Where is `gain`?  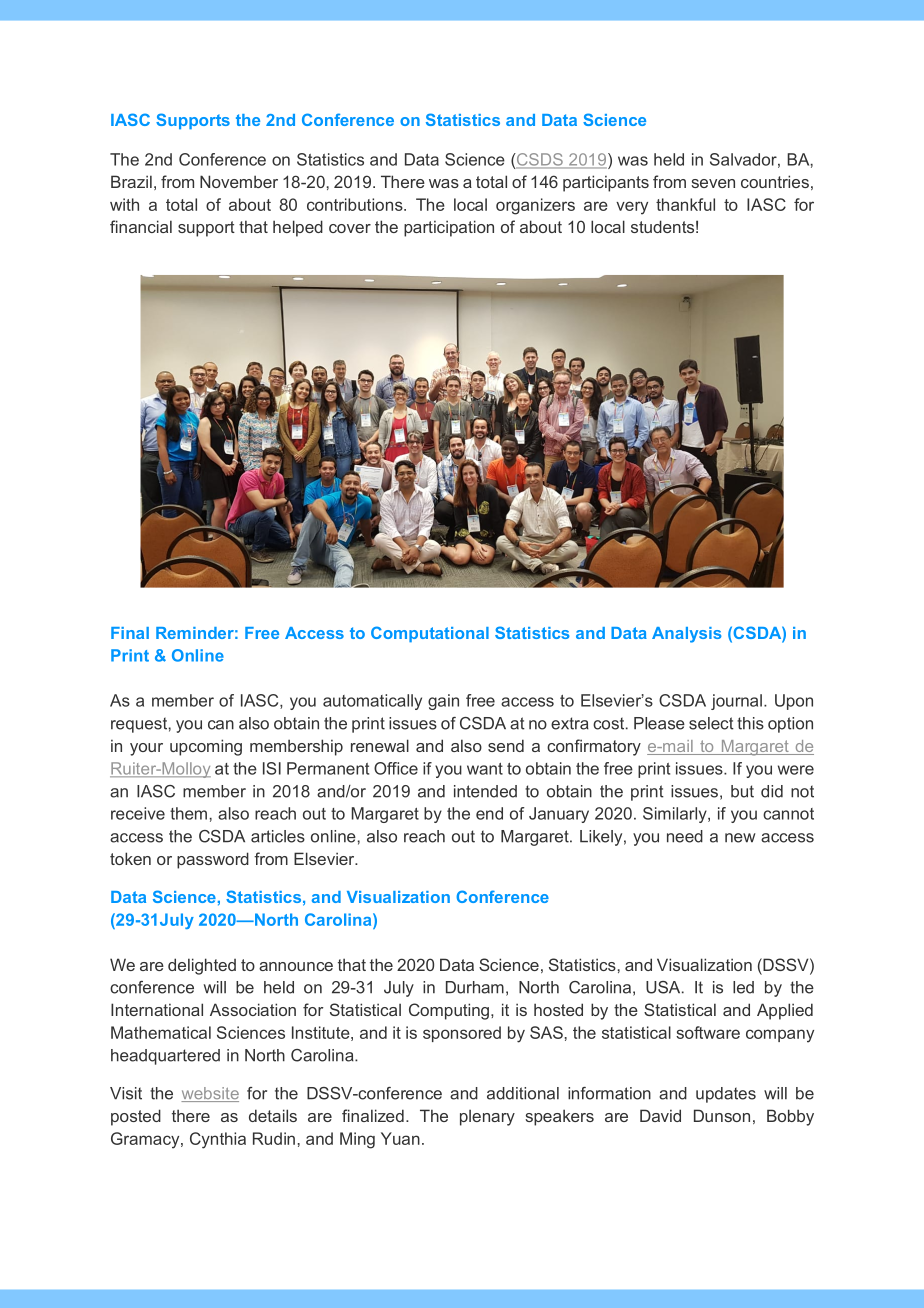 gain is located at coordinates (443, 702).
